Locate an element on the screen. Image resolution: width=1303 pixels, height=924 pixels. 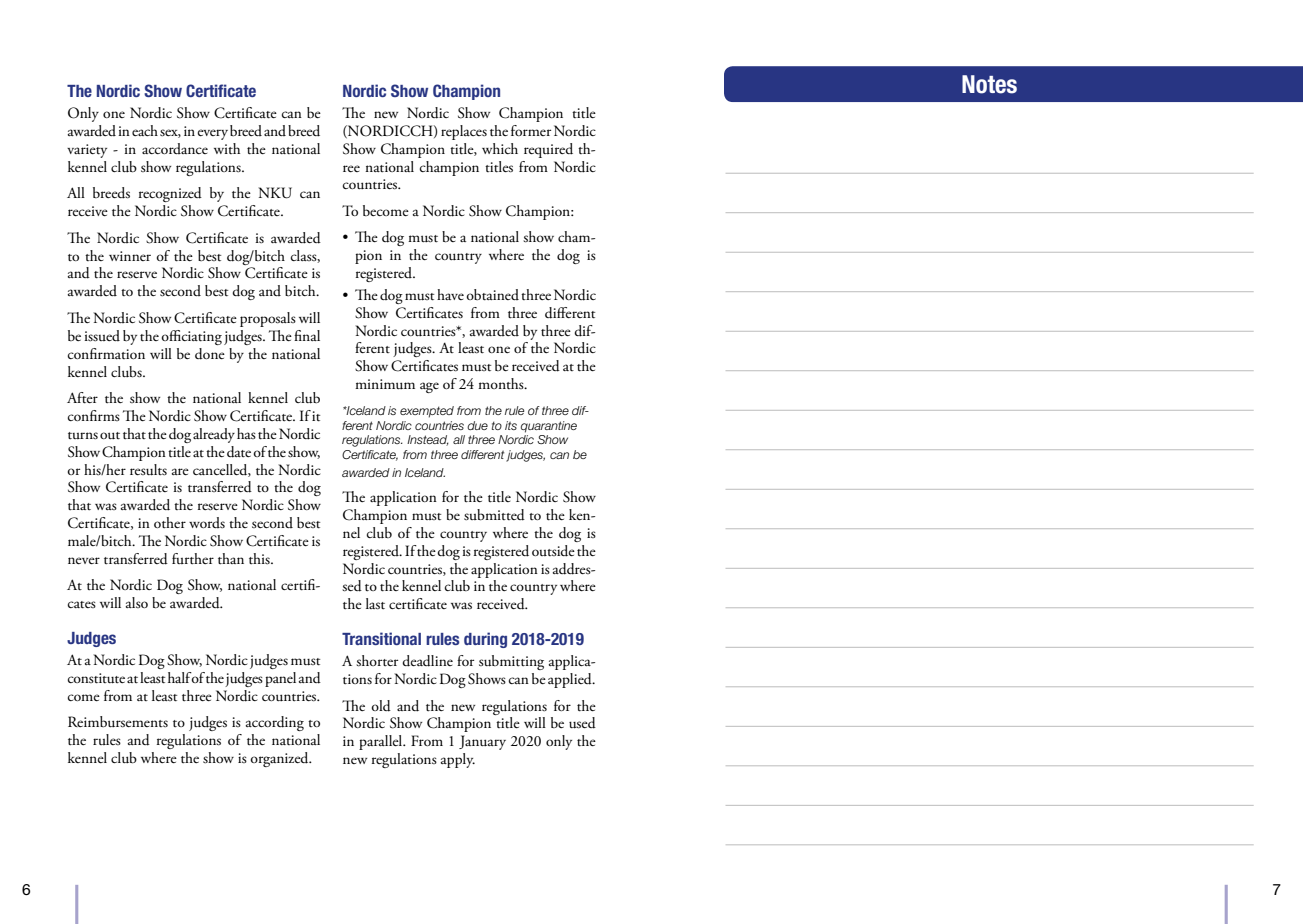
already is located at coordinates (214, 435).
